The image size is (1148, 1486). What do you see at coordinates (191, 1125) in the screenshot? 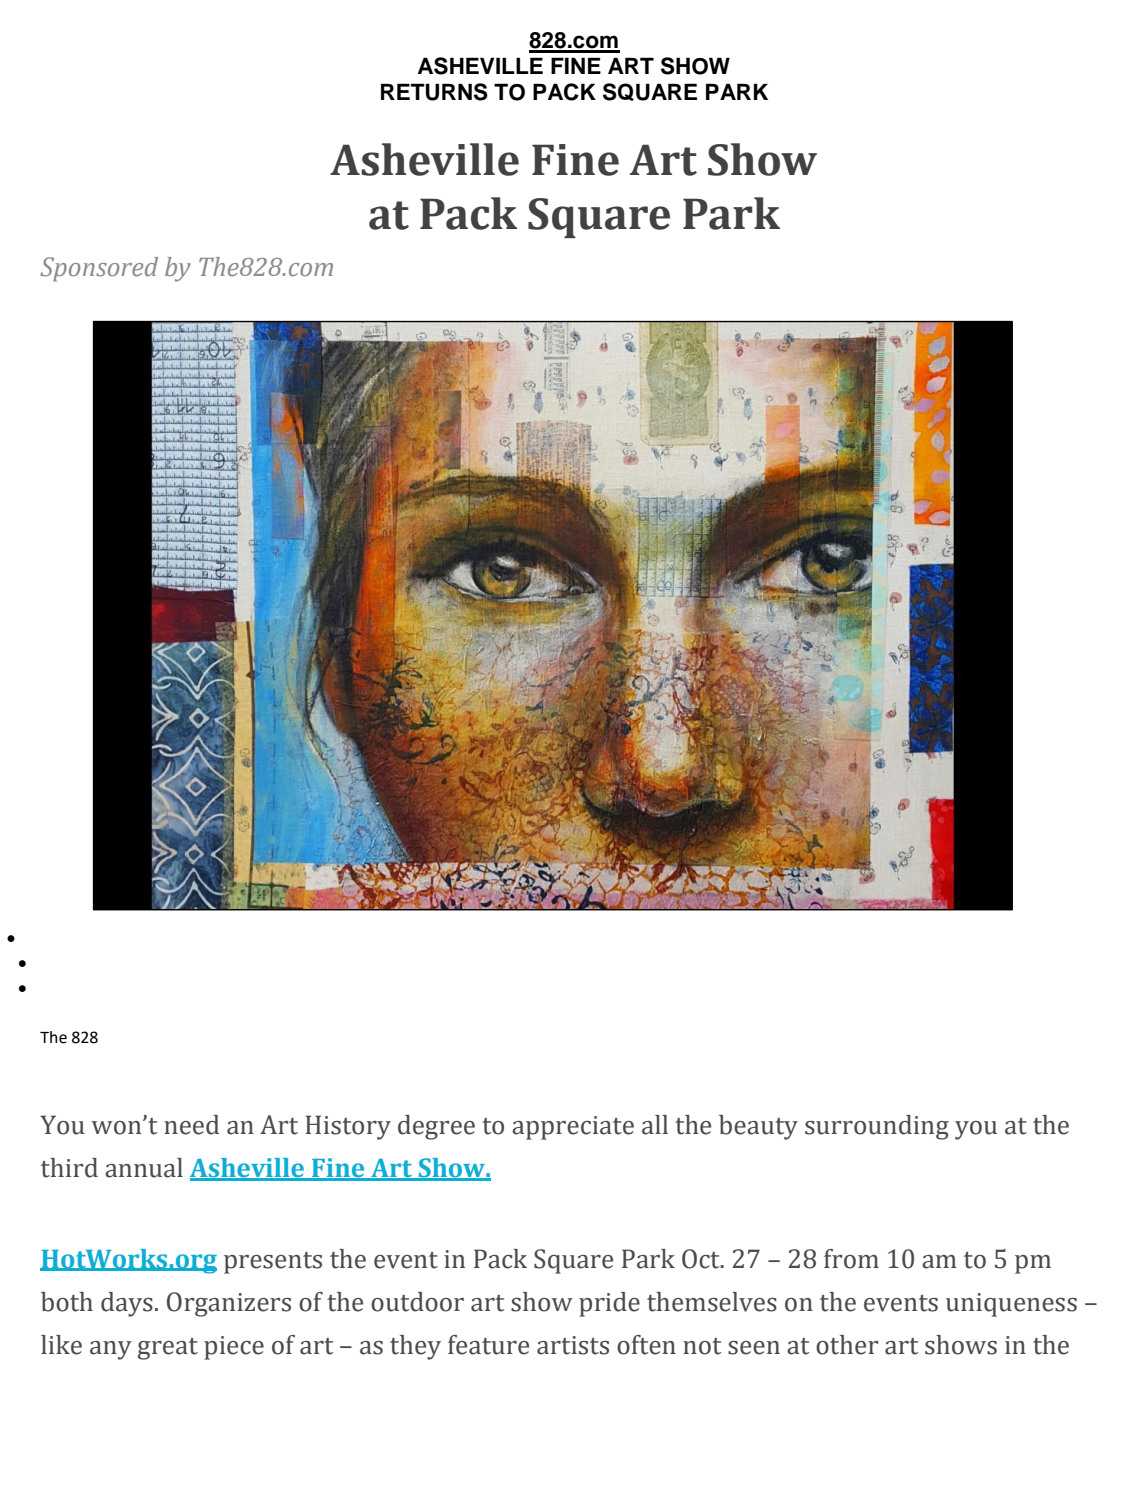
I see `need` at bounding box center [191, 1125].
